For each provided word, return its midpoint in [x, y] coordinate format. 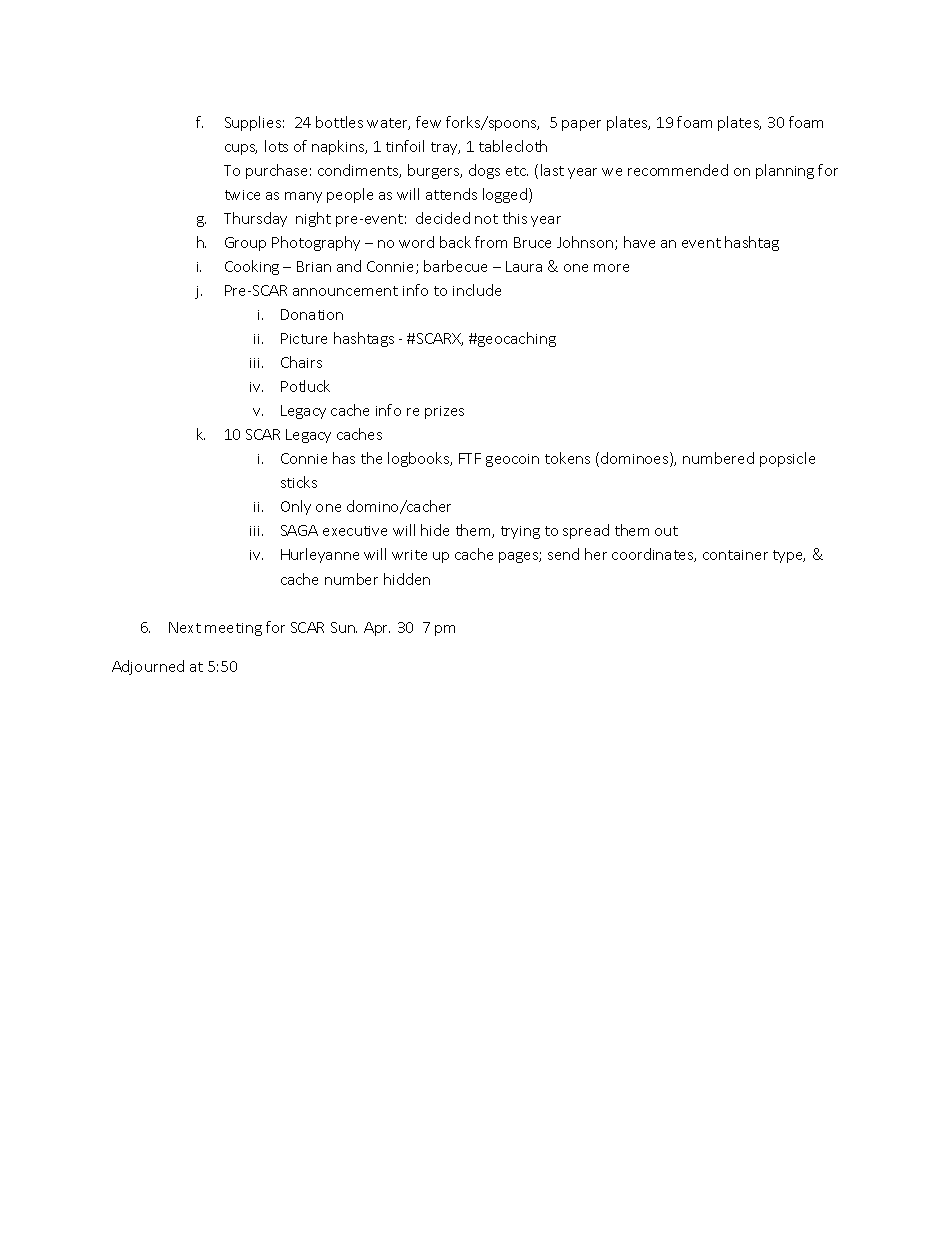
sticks [299, 482]
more [611, 268]
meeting [233, 629]
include [477, 290]
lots [276, 146]
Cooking [252, 267]
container [735, 555]
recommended [678, 170]
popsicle [787, 459]
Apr [377, 629]
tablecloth [513, 146]
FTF [470, 458]
